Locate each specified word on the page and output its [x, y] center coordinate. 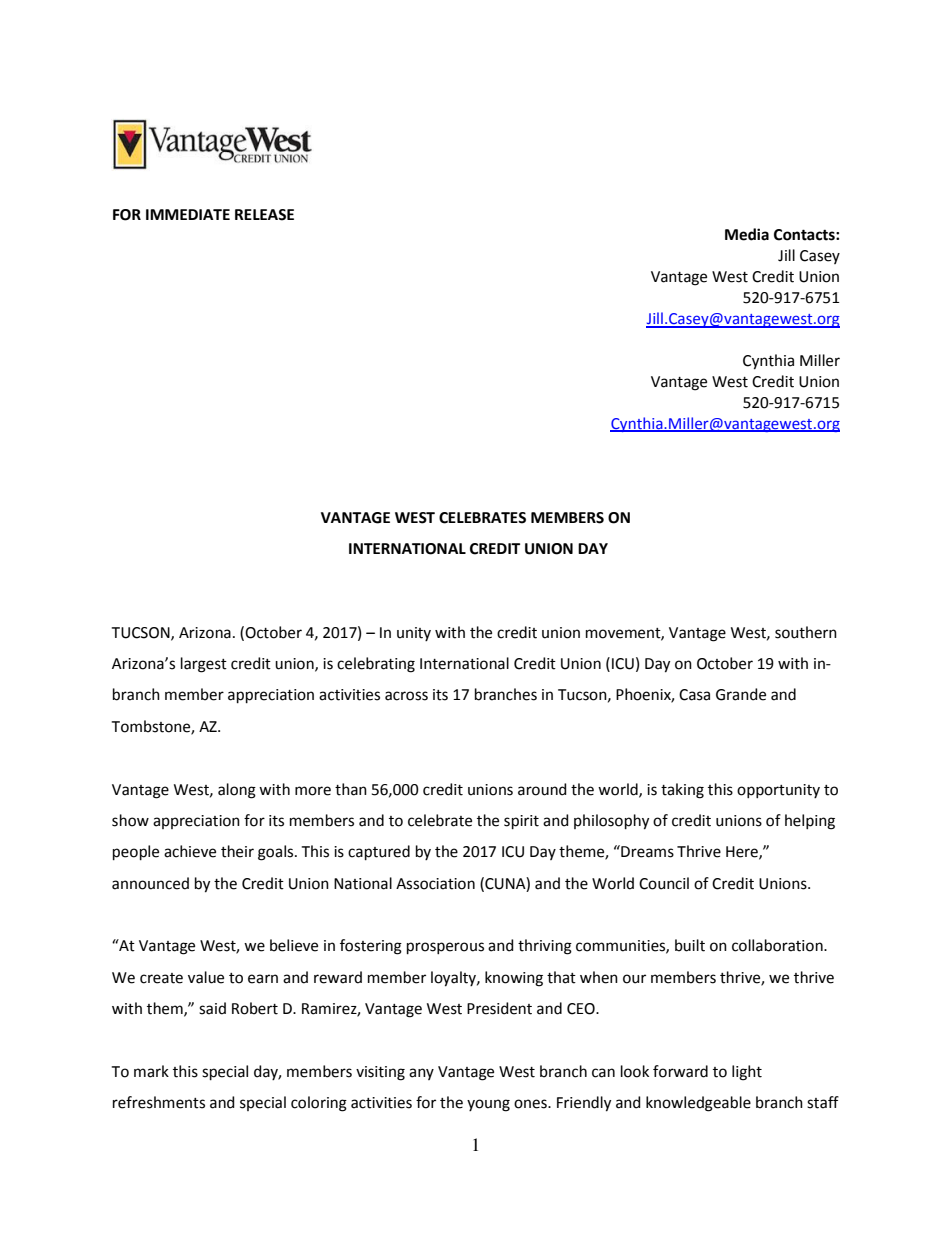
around [542, 789]
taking [682, 791]
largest [204, 665]
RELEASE [264, 215]
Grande [741, 694]
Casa [694, 695]
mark [151, 1071]
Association [435, 884]
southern [806, 632]
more [313, 791]
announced [150, 883]
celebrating [376, 665]
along [237, 791]
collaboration [778, 945]
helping [810, 822]
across [406, 696]
